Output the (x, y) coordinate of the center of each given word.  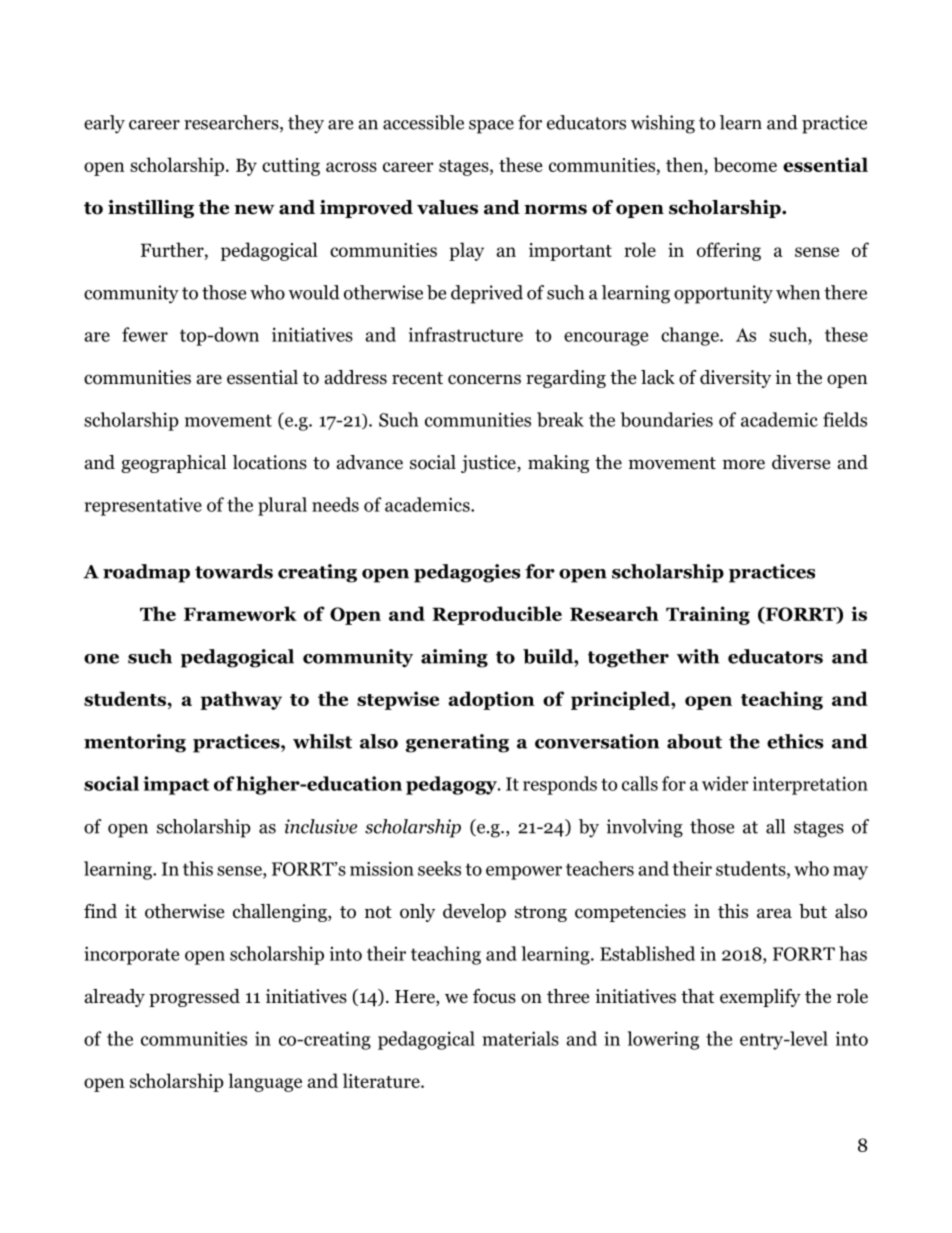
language (265, 1082)
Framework (240, 613)
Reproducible (497, 615)
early (104, 124)
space (491, 127)
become (745, 164)
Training (708, 615)
